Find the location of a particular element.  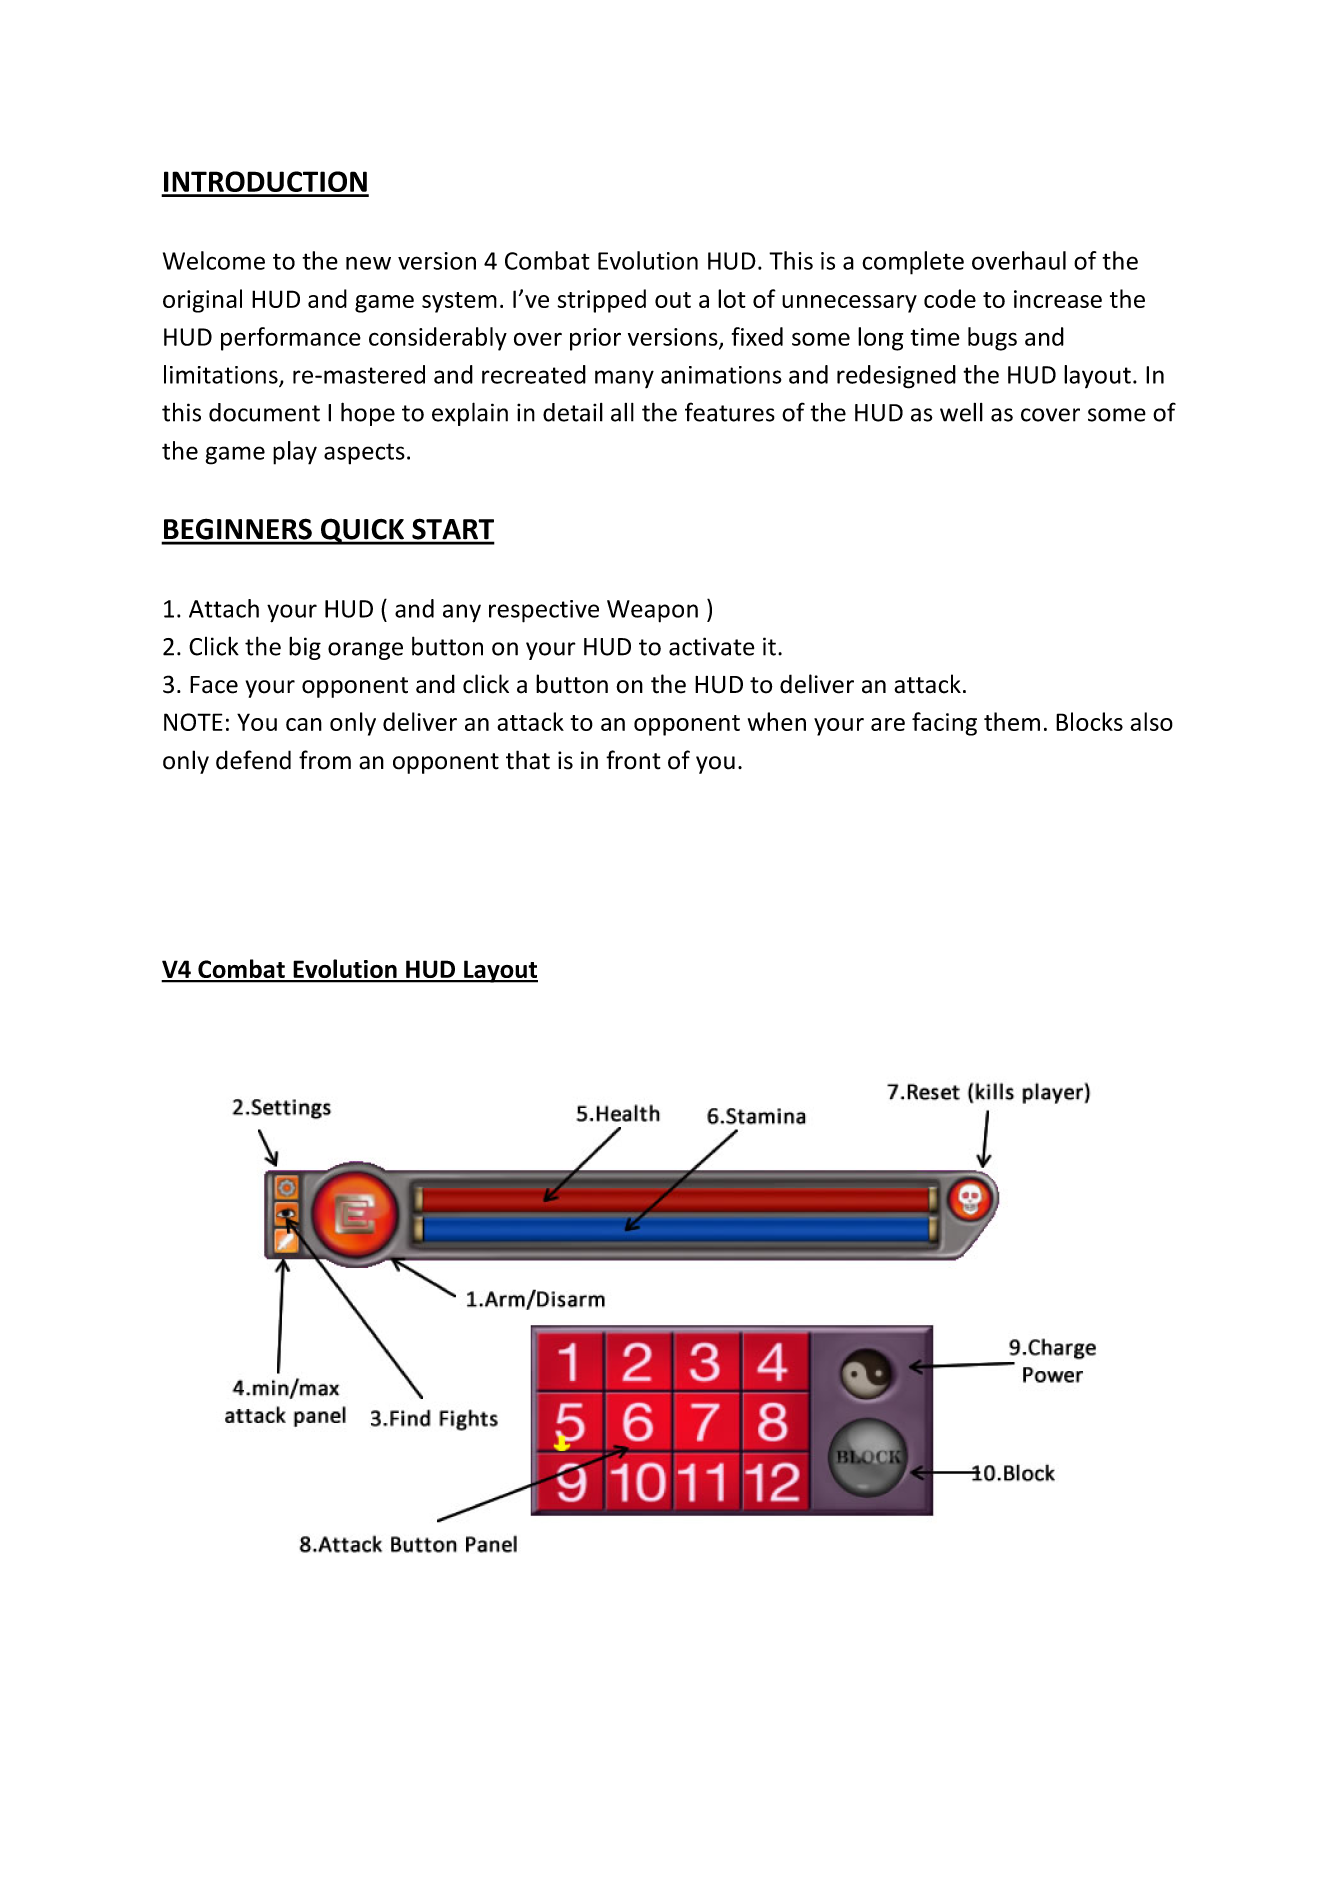

well is located at coordinates (961, 412).
